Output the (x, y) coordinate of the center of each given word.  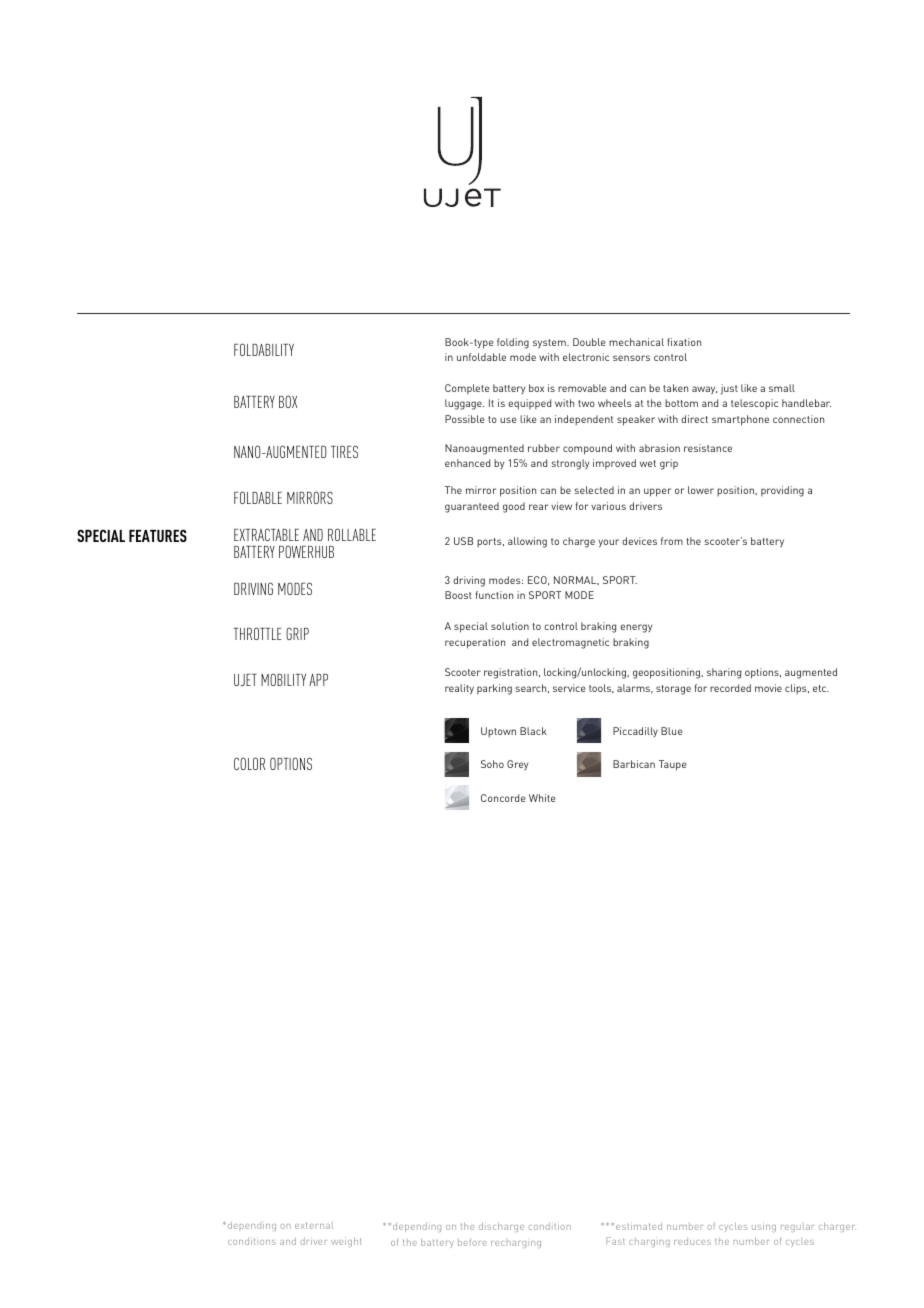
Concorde (503, 798)
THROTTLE (258, 633)
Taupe (673, 765)
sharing (724, 673)
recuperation (475, 643)
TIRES (344, 451)
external (314, 1225)
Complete (467, 389)
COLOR (249, 763)
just (729, 389)
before (472, 1242)
